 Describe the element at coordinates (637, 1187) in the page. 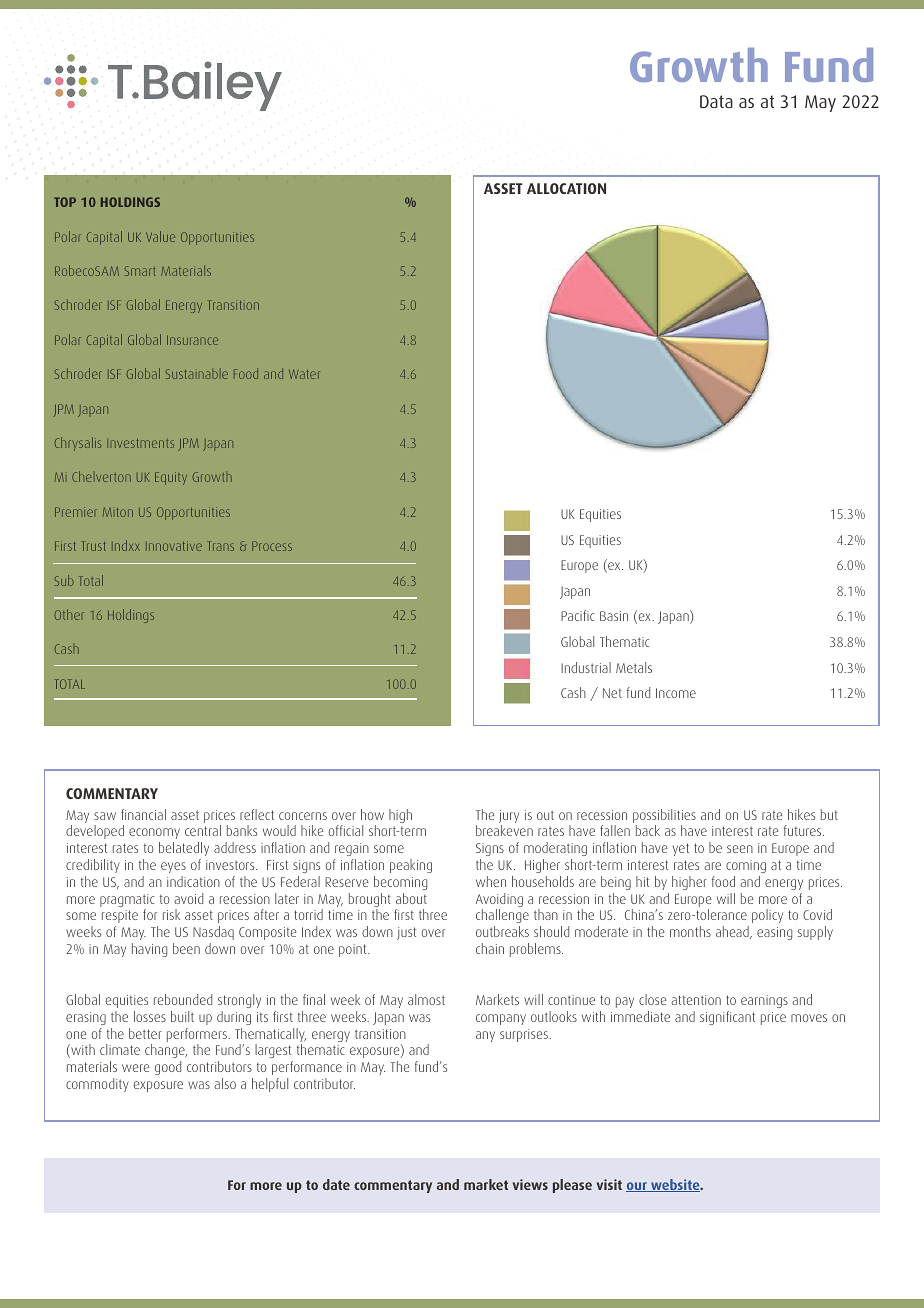

I see `our` at that location.
